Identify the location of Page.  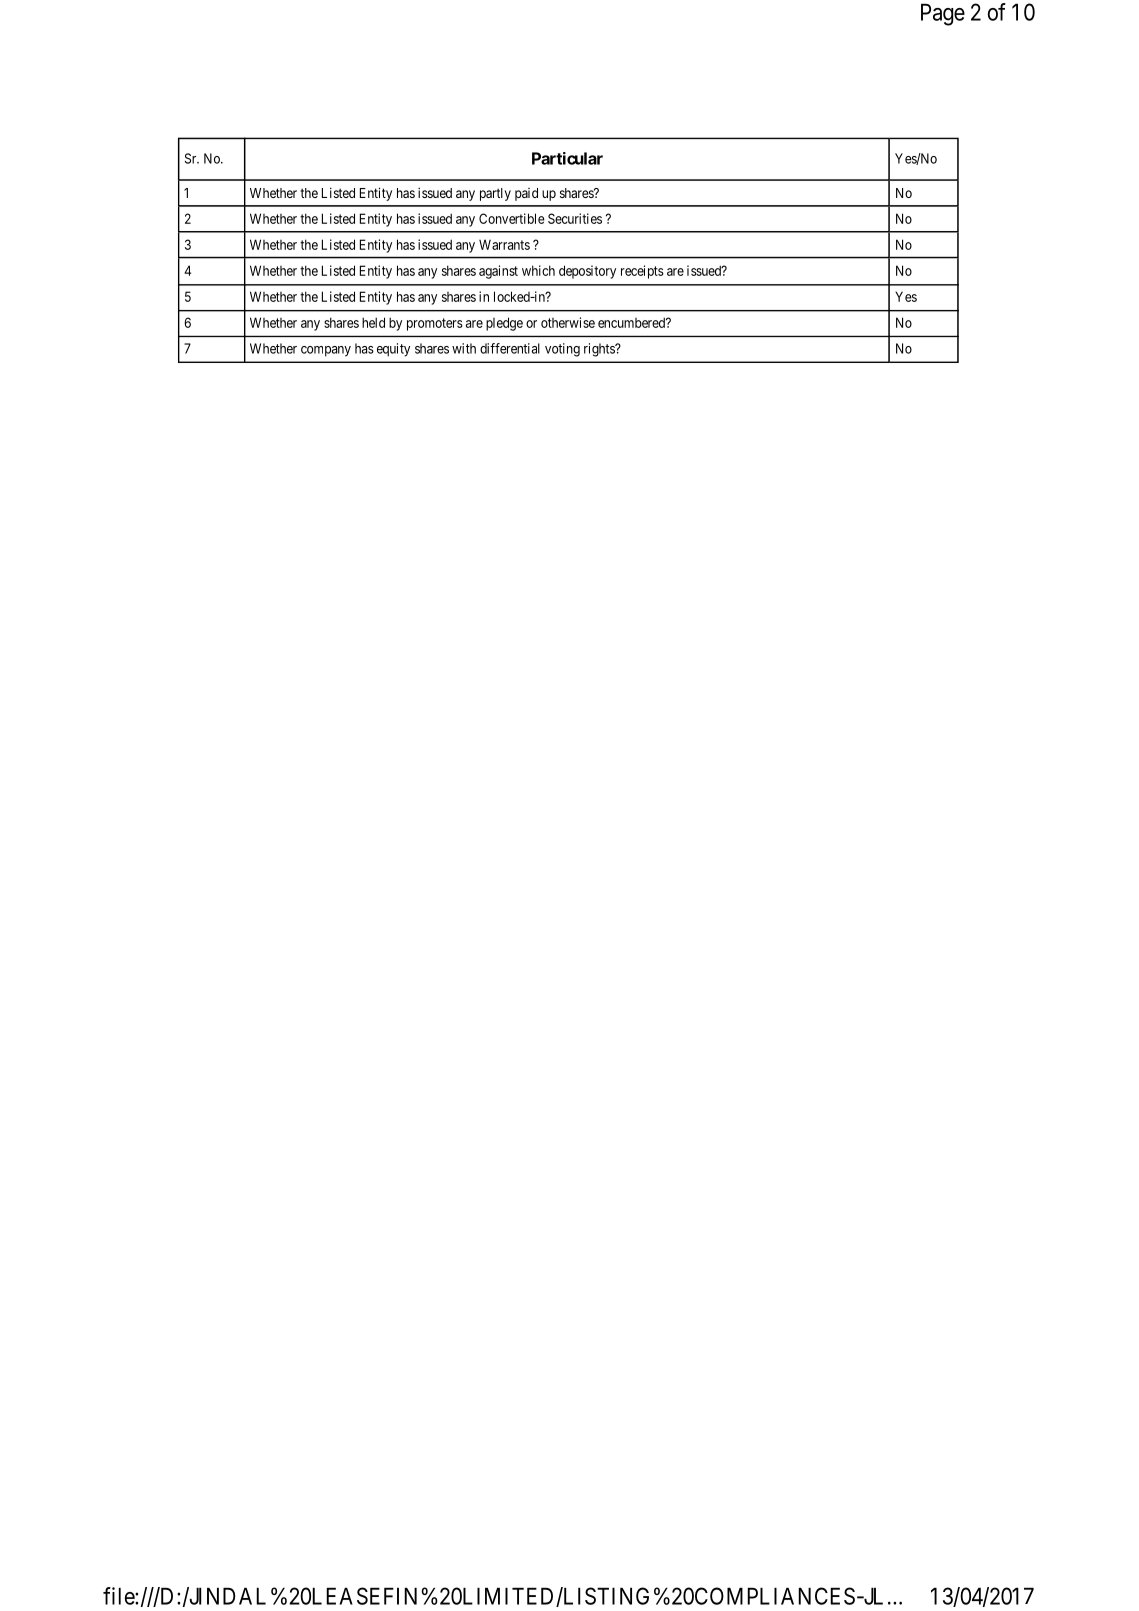
(943, 14).
